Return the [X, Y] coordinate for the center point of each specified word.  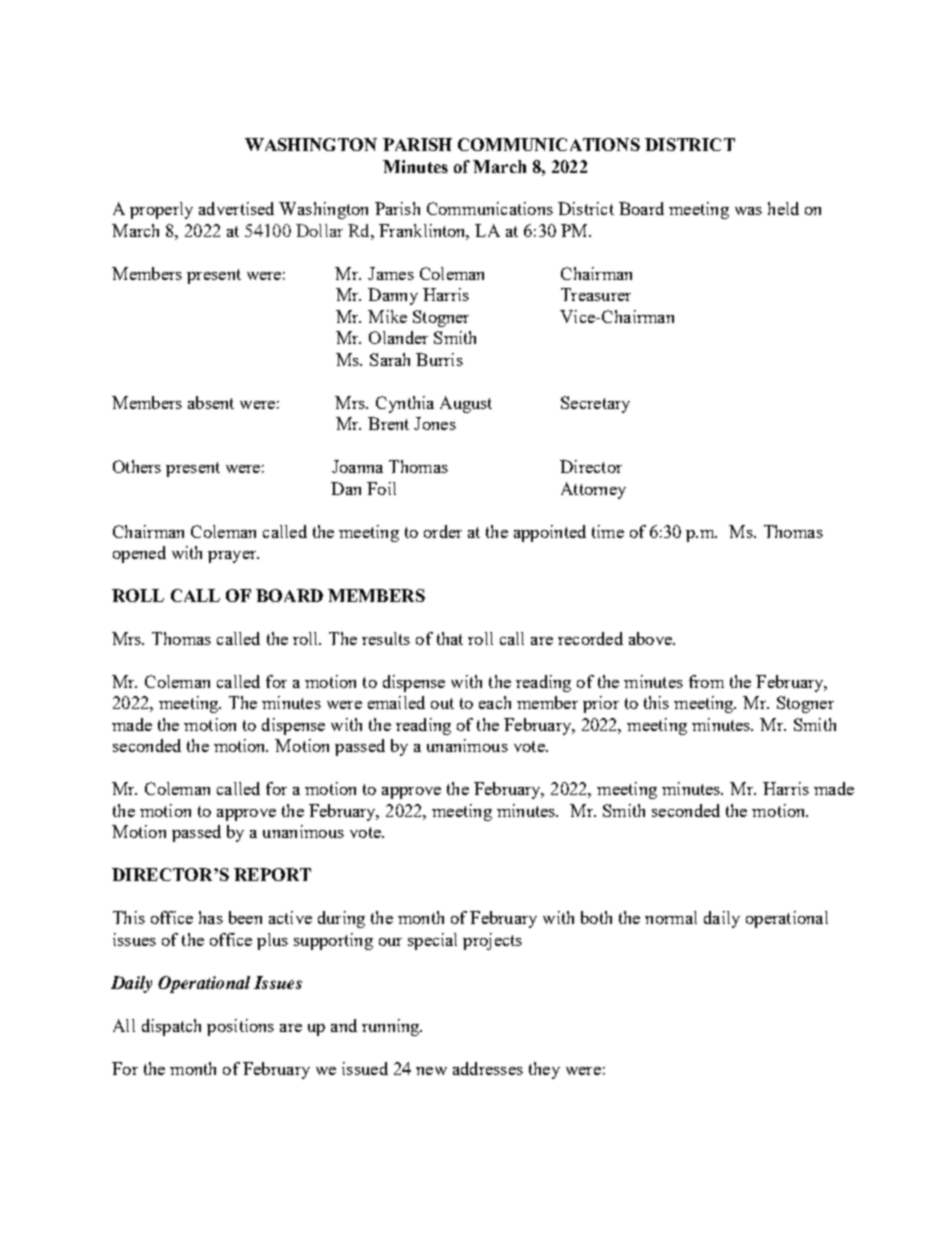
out [442, 703]
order [443, 531]
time [608, 531]
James [391, 273]
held [783, 208]
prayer [233, 557]
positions [240, 1027]
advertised [236, 208]
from [706, 681]
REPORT [272, 874]
